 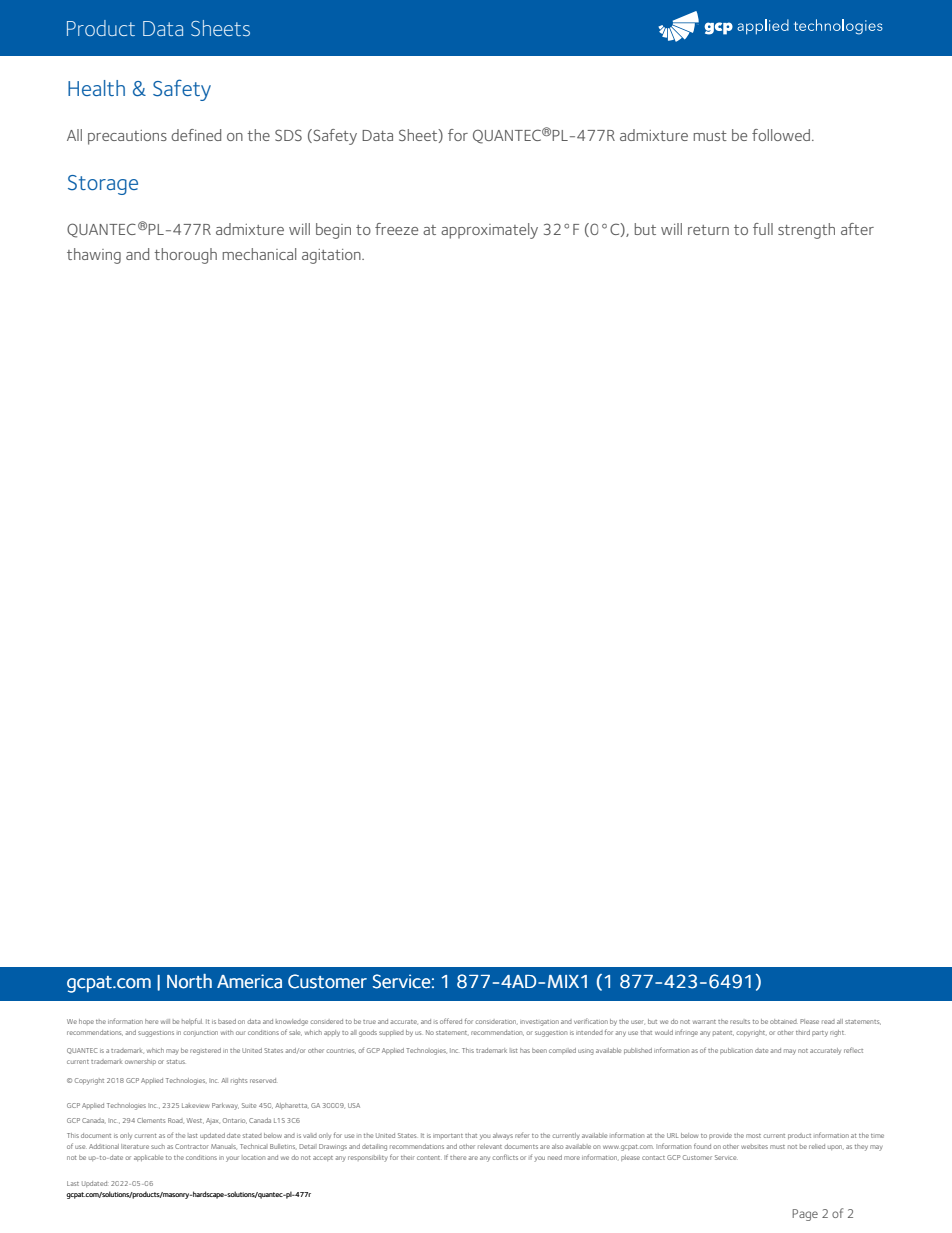 I want to click on results, so click(x=740, y=1021).
